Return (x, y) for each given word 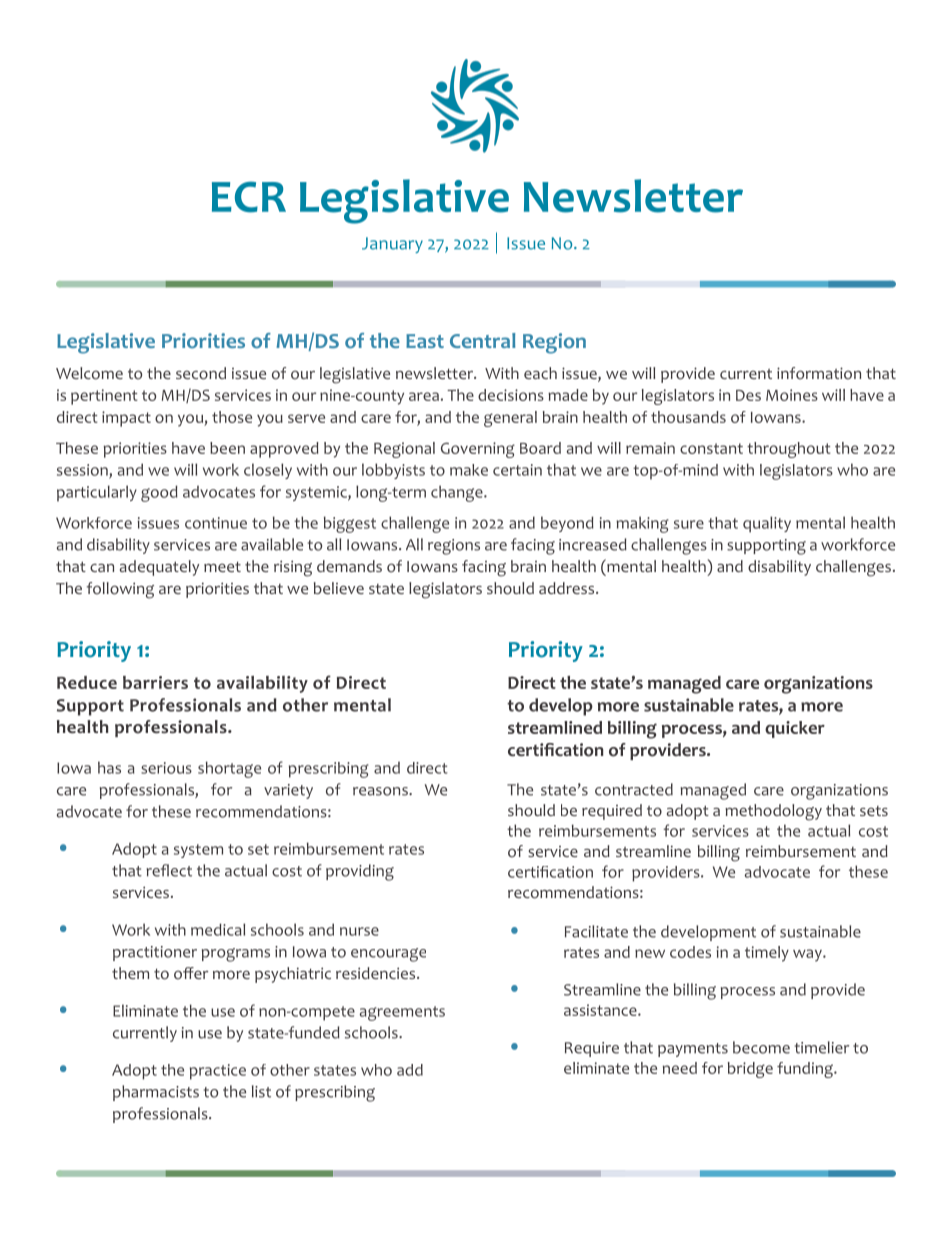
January (392, 245)
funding (806, 1070)
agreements (402, 1013)
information (819, 373)
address (568, 588)
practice (218, 1072)
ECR (249, 197)
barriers (155, 682)
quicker (795, 729)
